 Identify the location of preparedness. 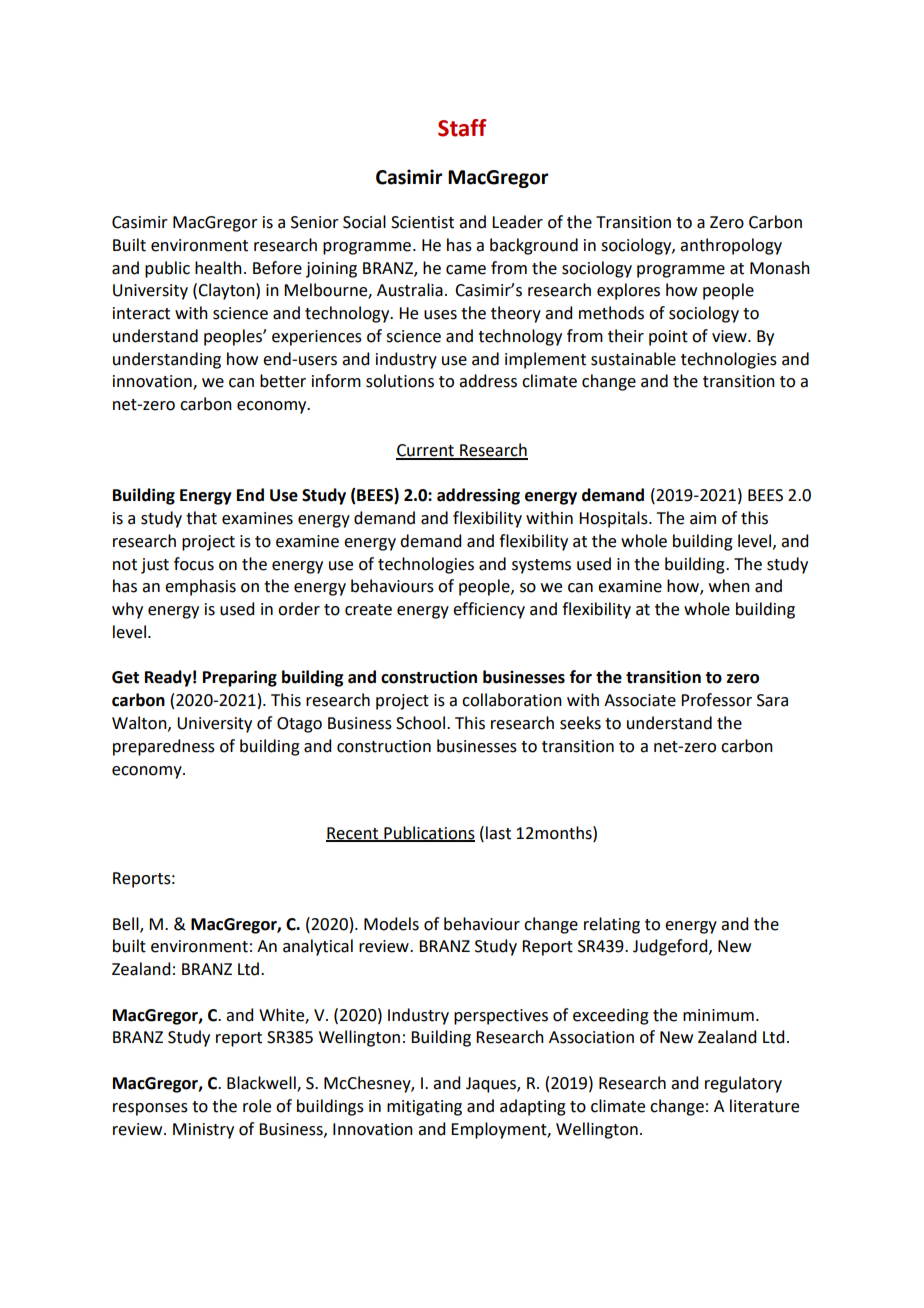
(164, 747).
